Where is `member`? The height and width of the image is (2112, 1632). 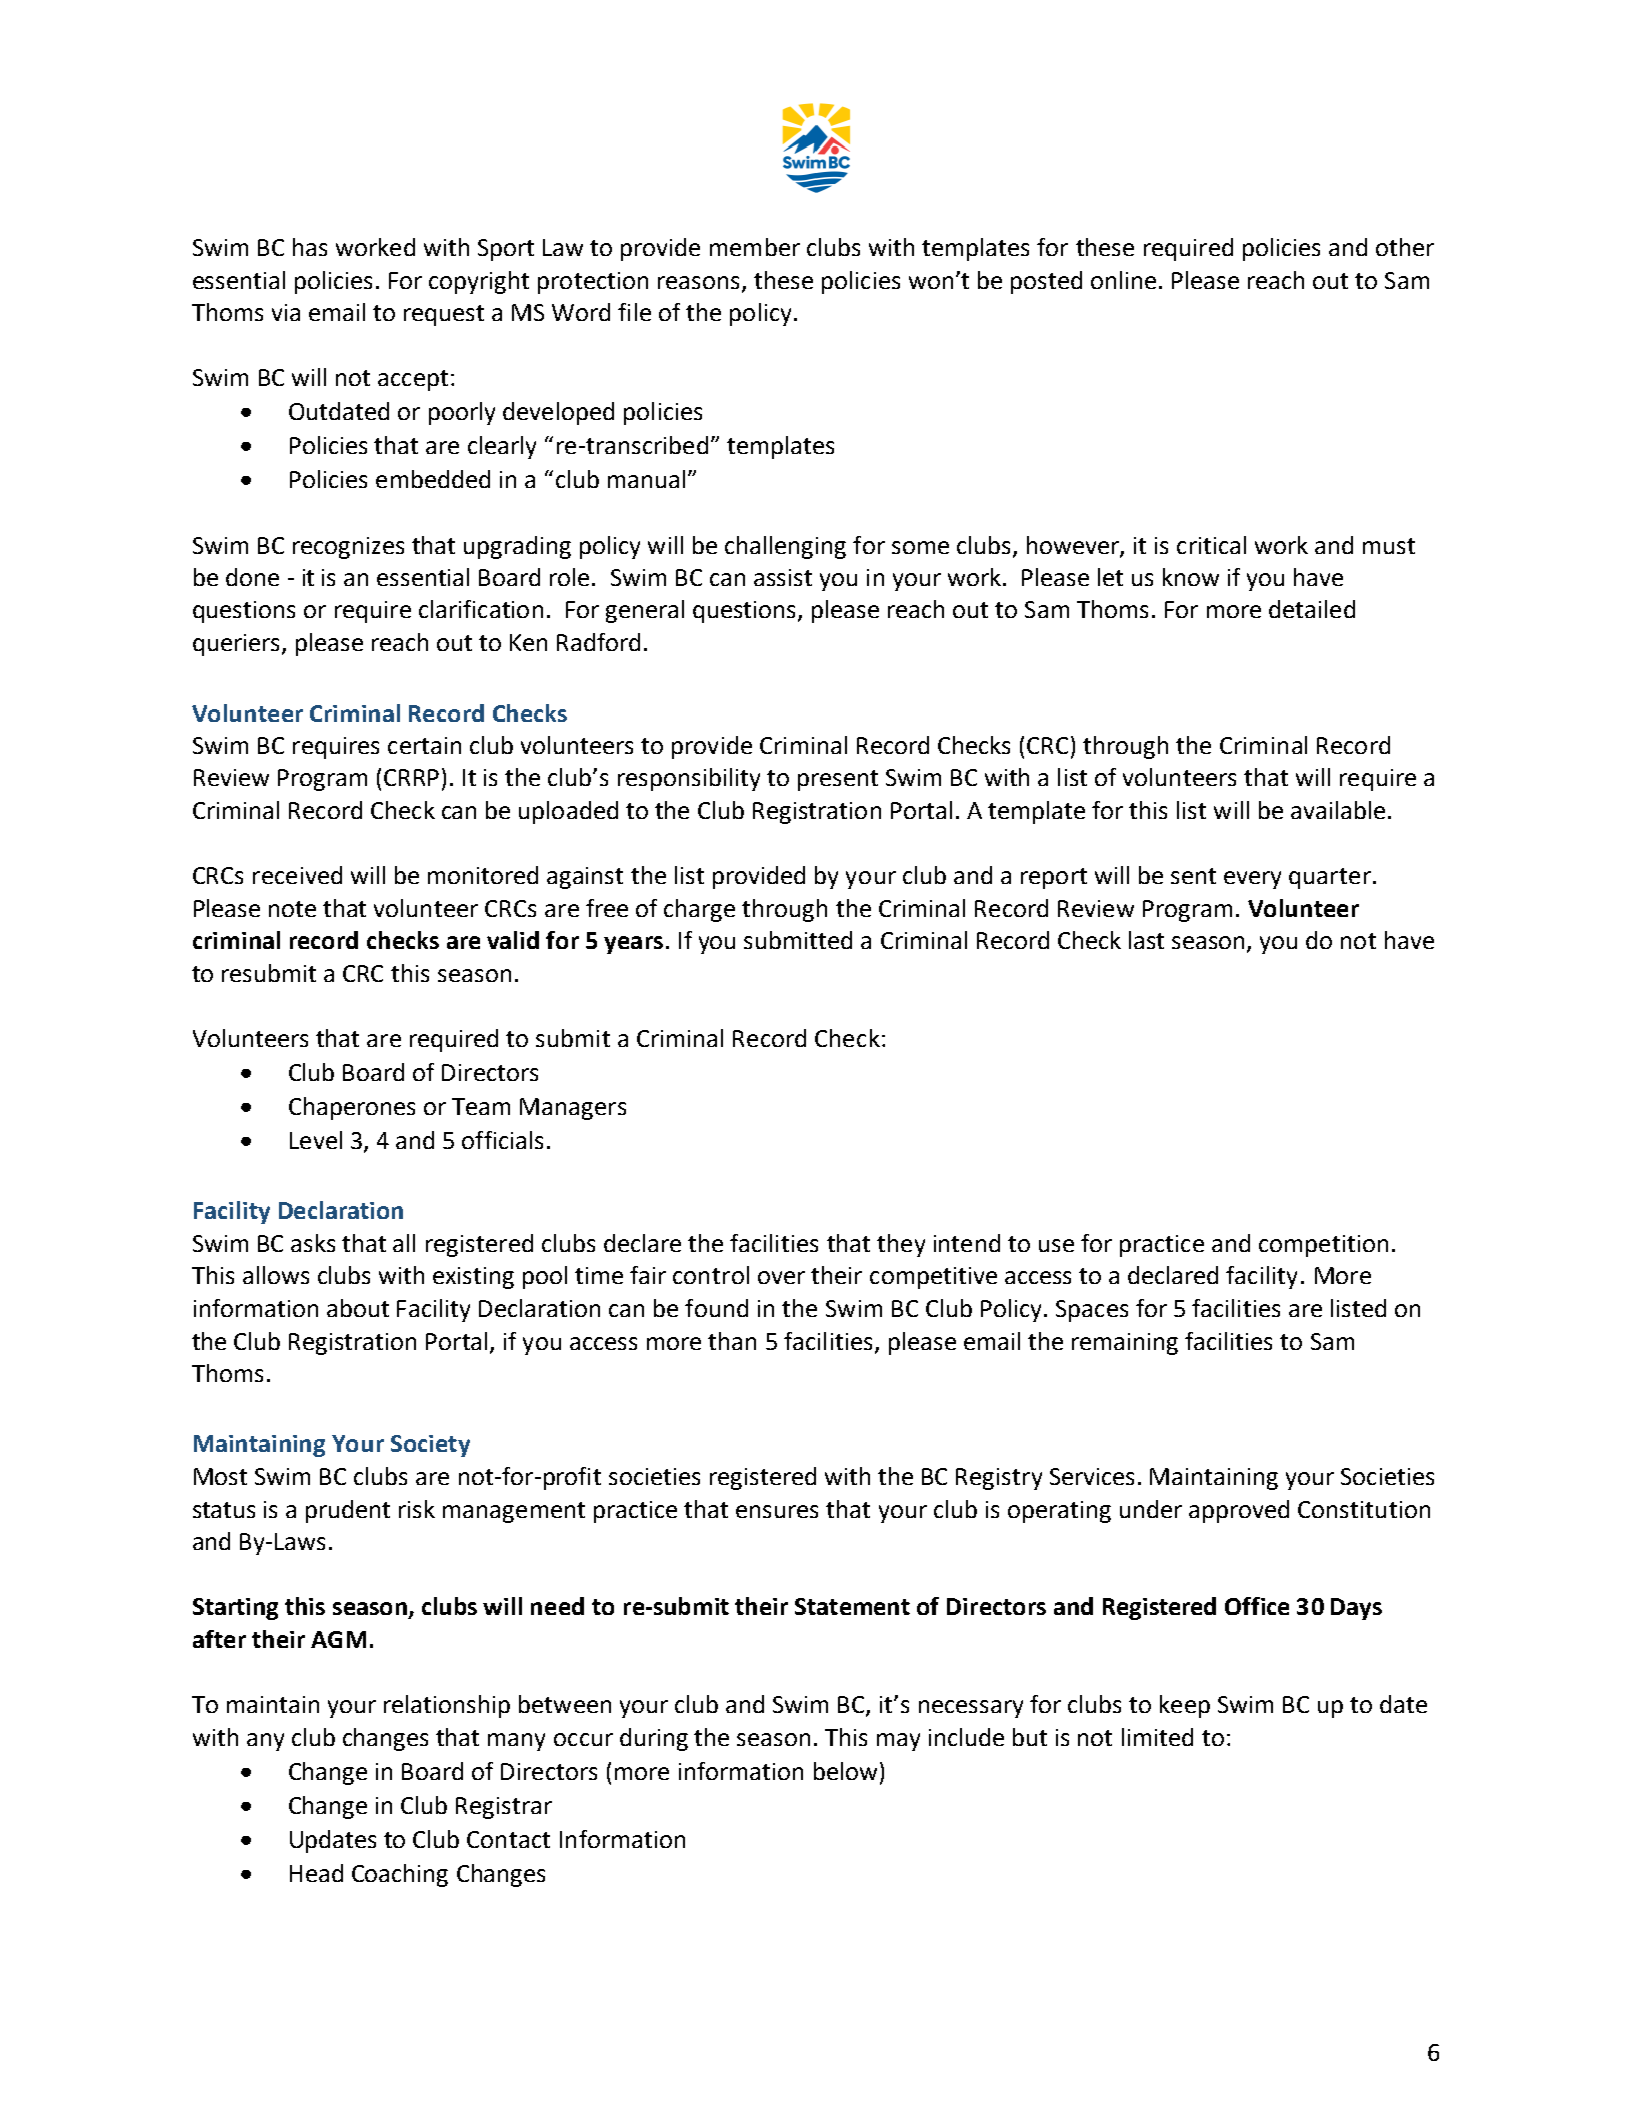
member is located at coordinates (755, 247).
